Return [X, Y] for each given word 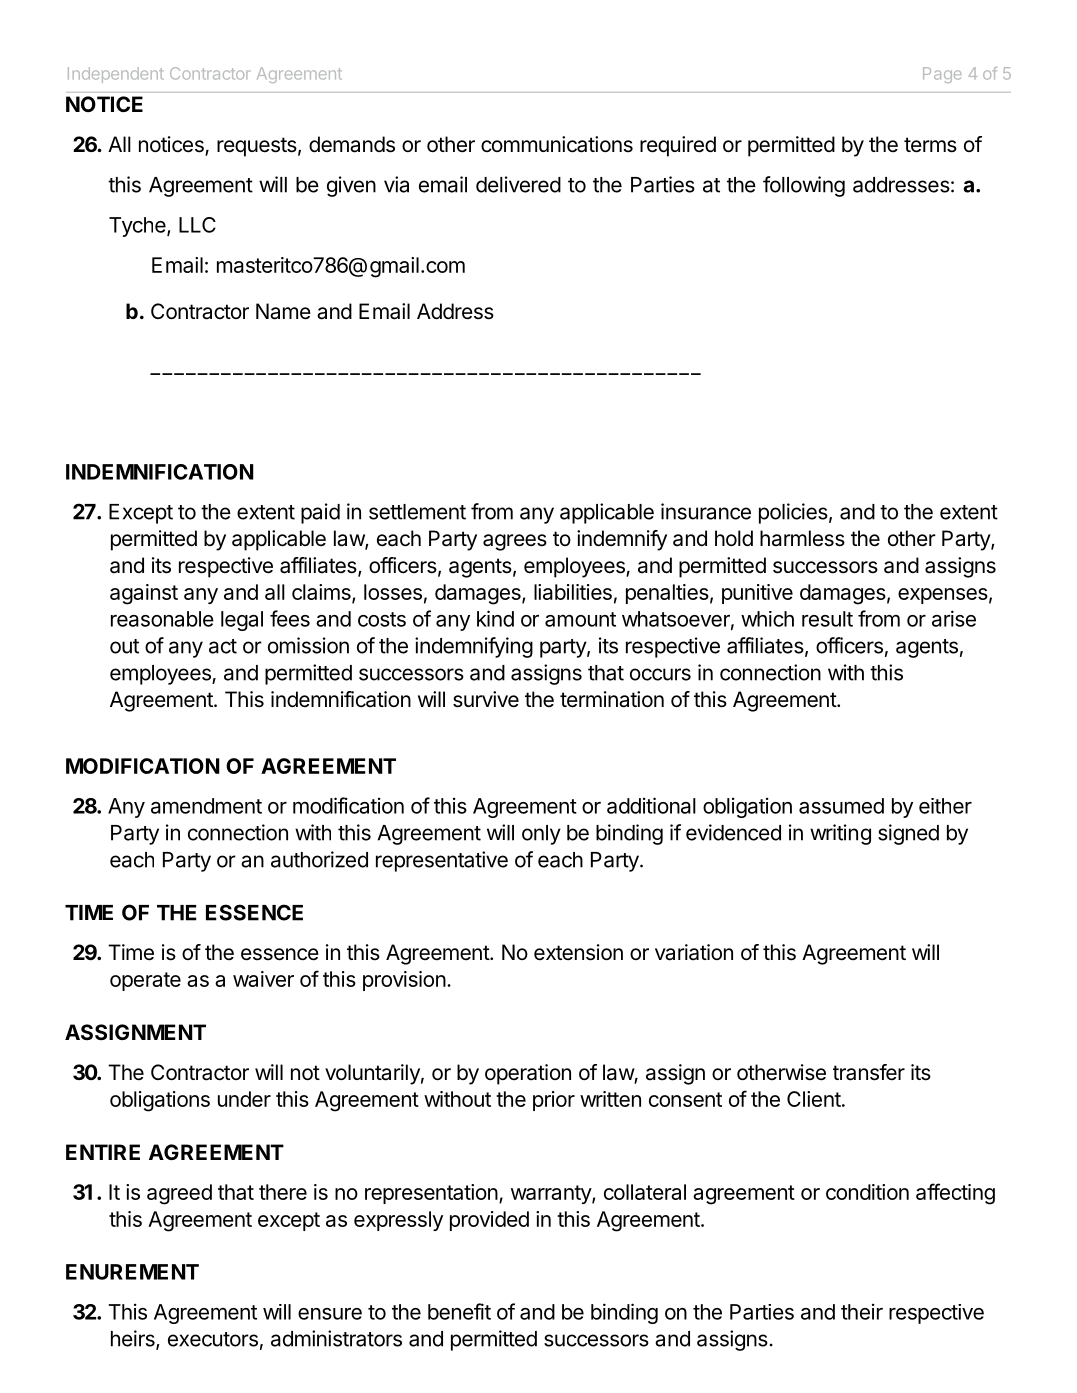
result [827, 619]
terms [930, 145]
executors [213, 1339]
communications [557, 144]
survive [486, 699]
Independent [116, 75]
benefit [459, 1311]
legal [242, 621]
